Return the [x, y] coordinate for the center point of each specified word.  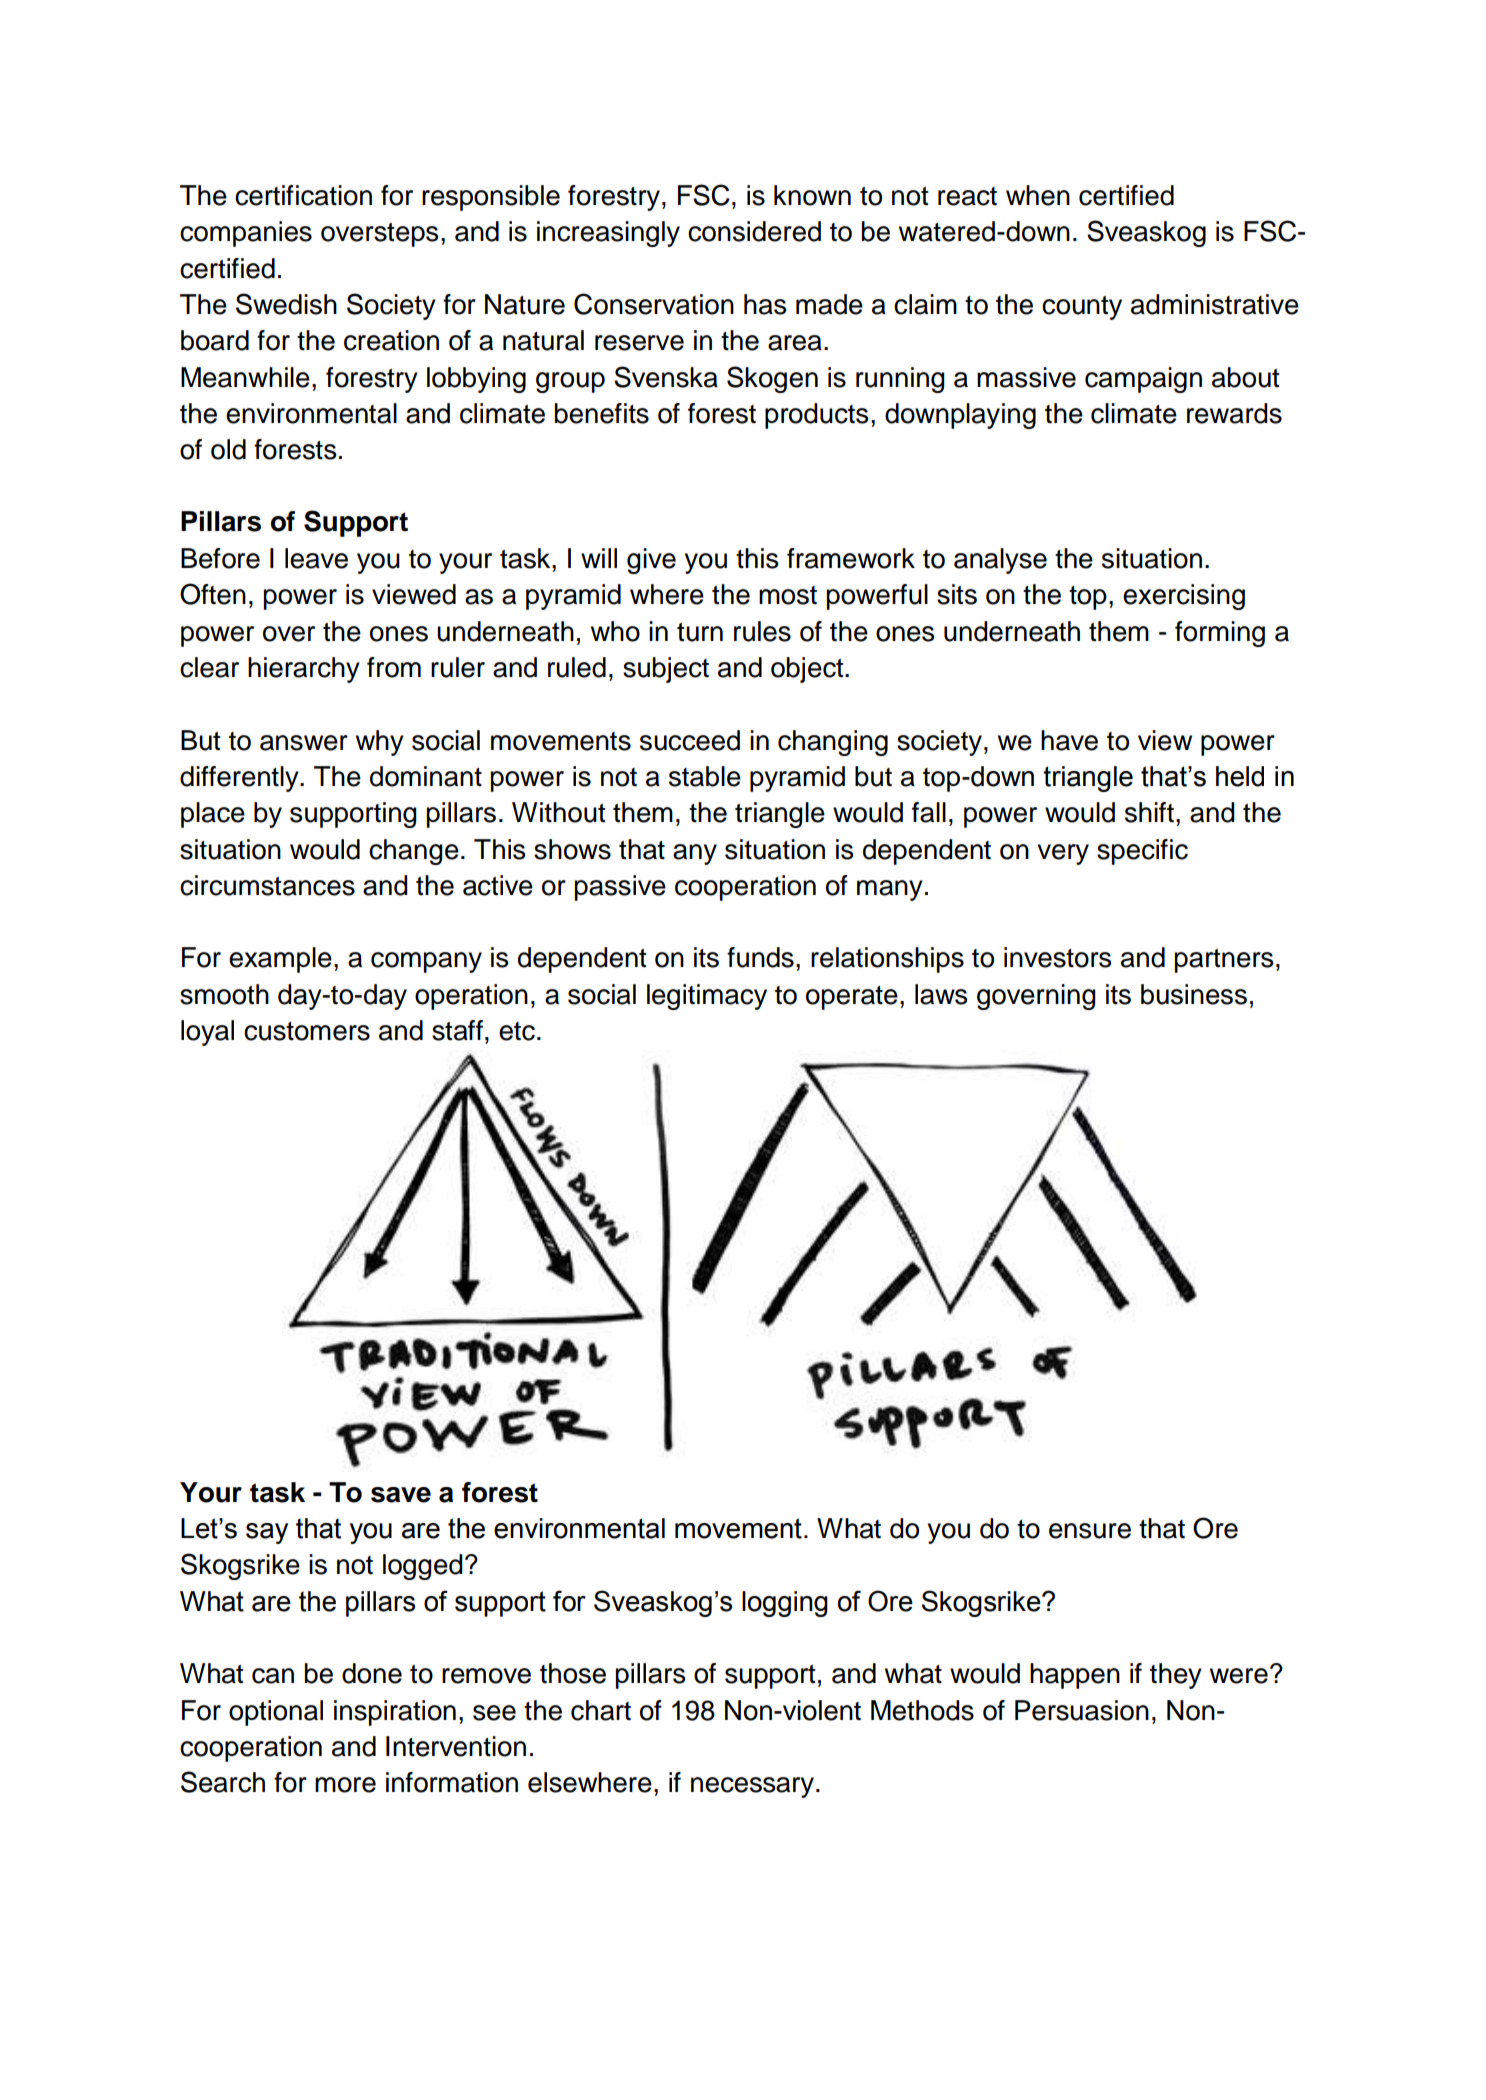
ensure [1090, 1531]
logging [785, 1604]
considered [754, 231]
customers [307, 1031]
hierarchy [304, 670]
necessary [752, 1787]
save [401, 1495]
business [1194, 994]
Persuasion [1082, 1710]
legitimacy [707, 997]
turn [700, 632]
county [1082, 308]
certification [303, 195]
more [345, 1785]
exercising [1184, 597]
